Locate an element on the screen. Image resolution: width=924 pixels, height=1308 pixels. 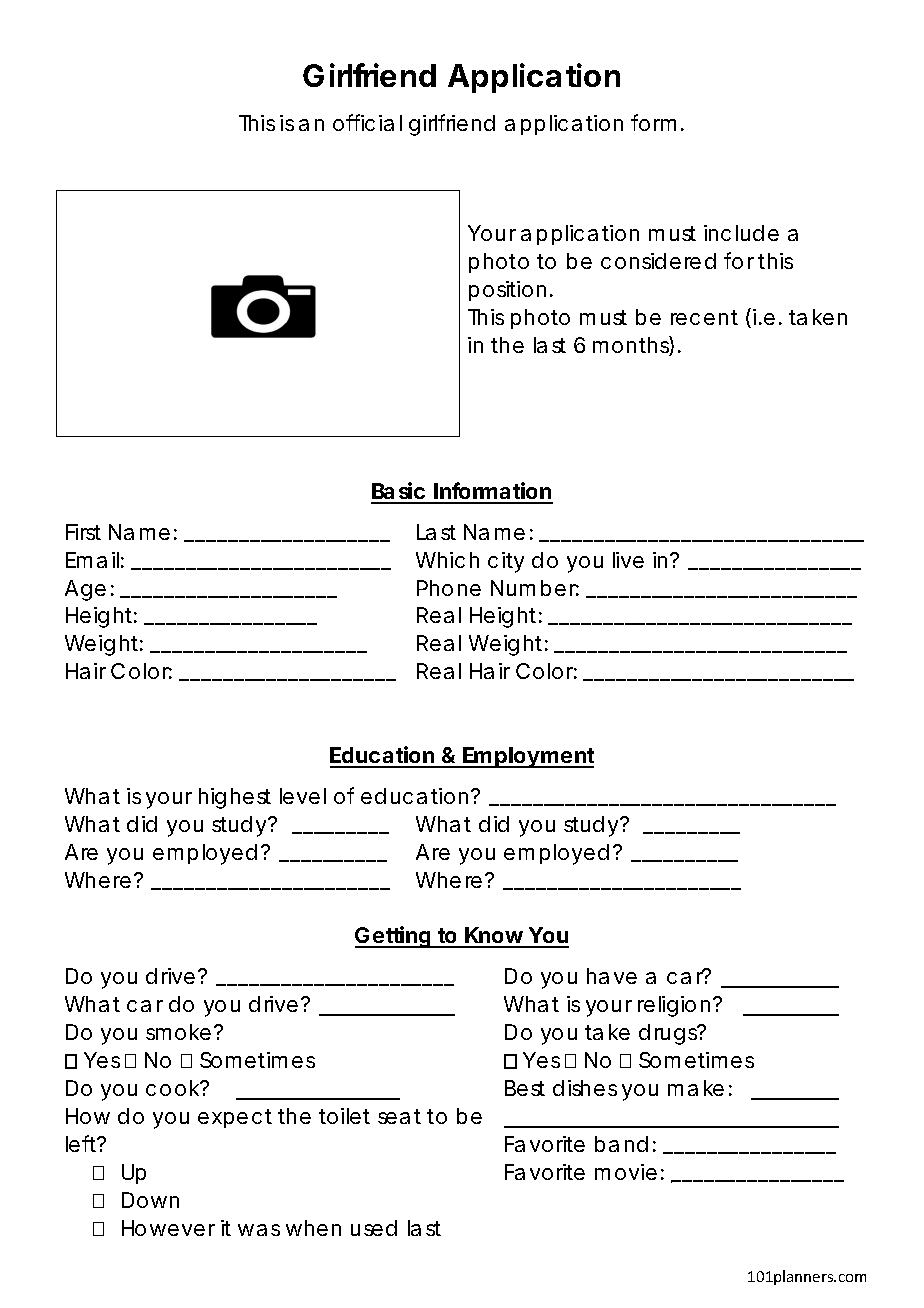
level is located at coordinates (303, 796).
